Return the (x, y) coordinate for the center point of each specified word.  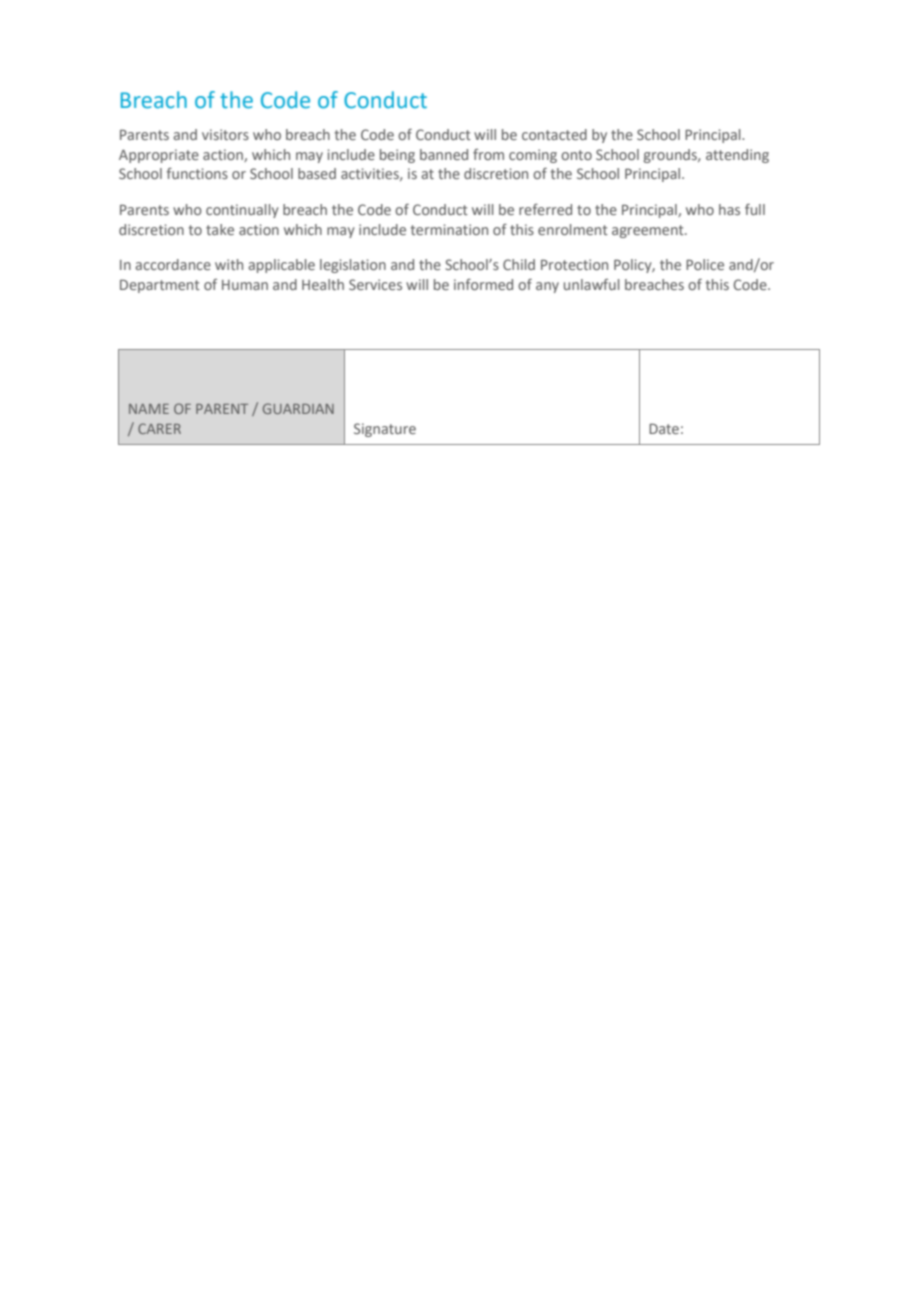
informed (483, 284)
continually (242, 211)
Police (705, 264)
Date (664, 428)
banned (444, 154)
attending (737, 156)
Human (245, 285)
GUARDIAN (298, 408)
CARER (159, 428)
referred (545, 209)
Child (519, 264)
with (229, 264)
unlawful (592, 284)
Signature (385, 430)
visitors (225, 134)
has (729, 209)
